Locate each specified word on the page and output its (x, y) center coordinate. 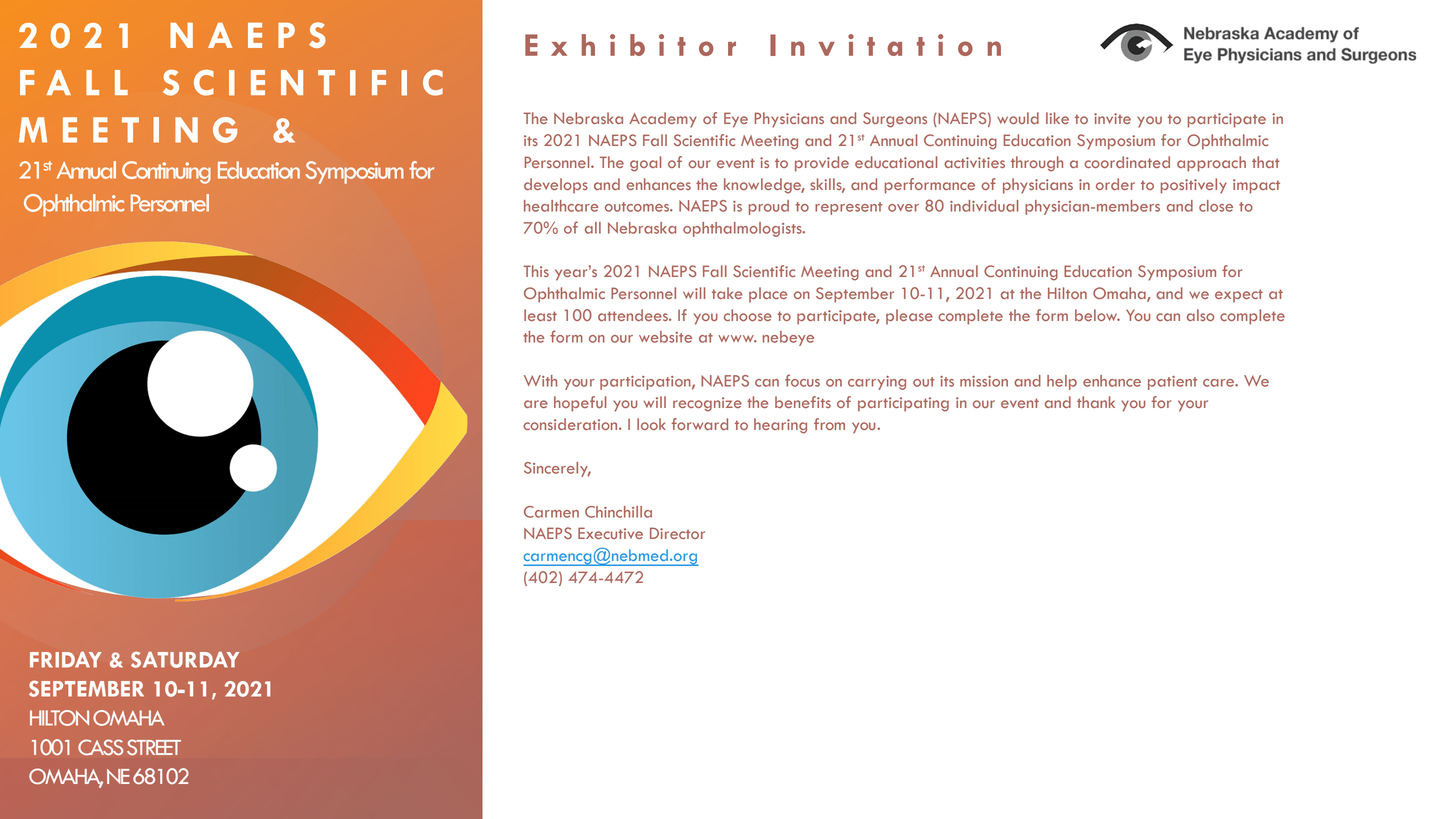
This (536, 271)
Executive (610, 533)
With (540, 381)
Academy (663, 120)
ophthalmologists (743, 229)
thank (1096, 402)
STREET (154, 747)
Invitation (885, 45)
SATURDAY (185, 659)
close (1216, 206)
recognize (707, 404)
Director (677, 533)
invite (1112, 118)
